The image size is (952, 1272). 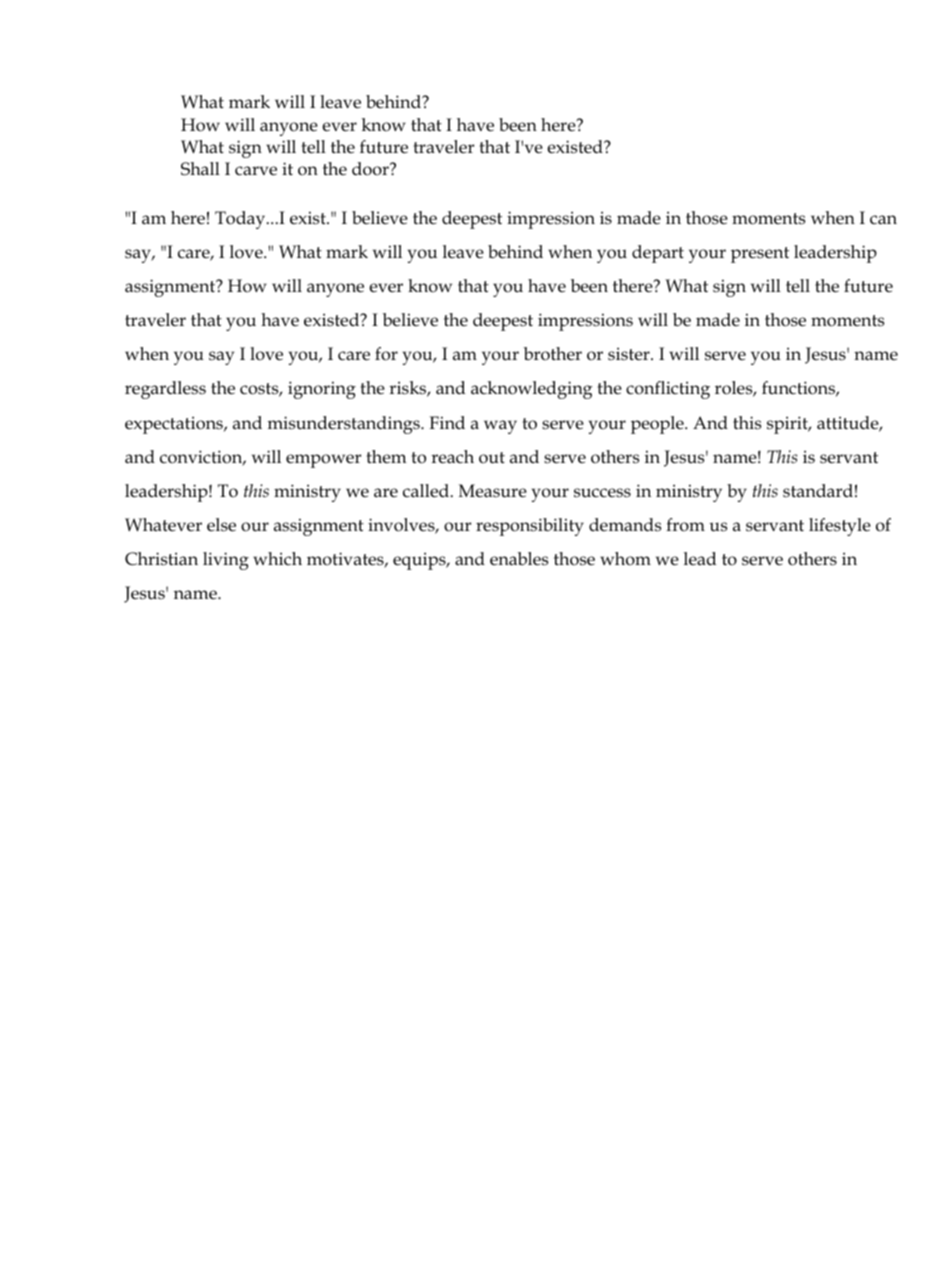 What do you see at coordinates (668, 390) in the screenshot?
I see `conflicting` at bounding box center [668, 390].
